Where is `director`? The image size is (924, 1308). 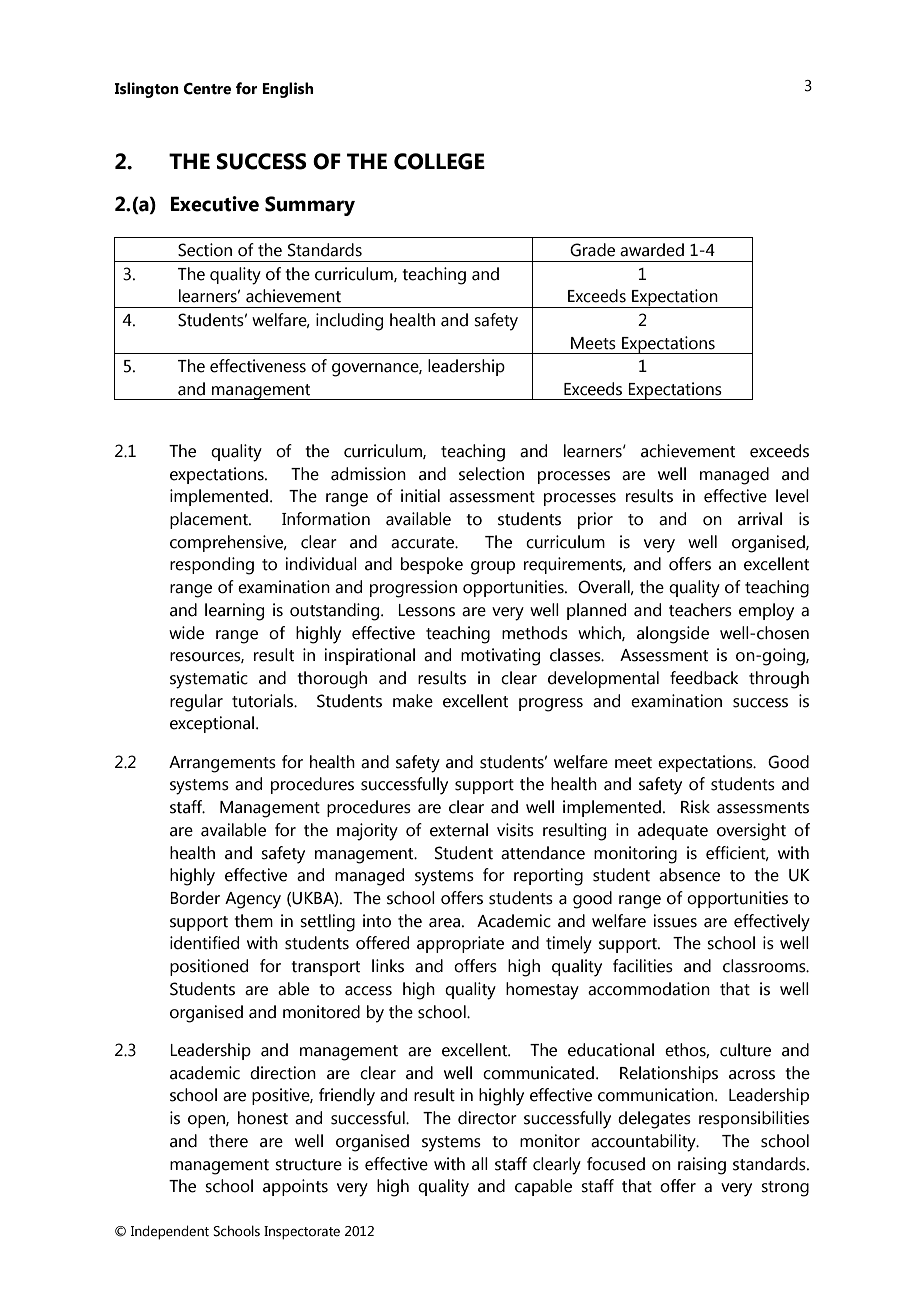
director is located at coordinates (487, 1118).
